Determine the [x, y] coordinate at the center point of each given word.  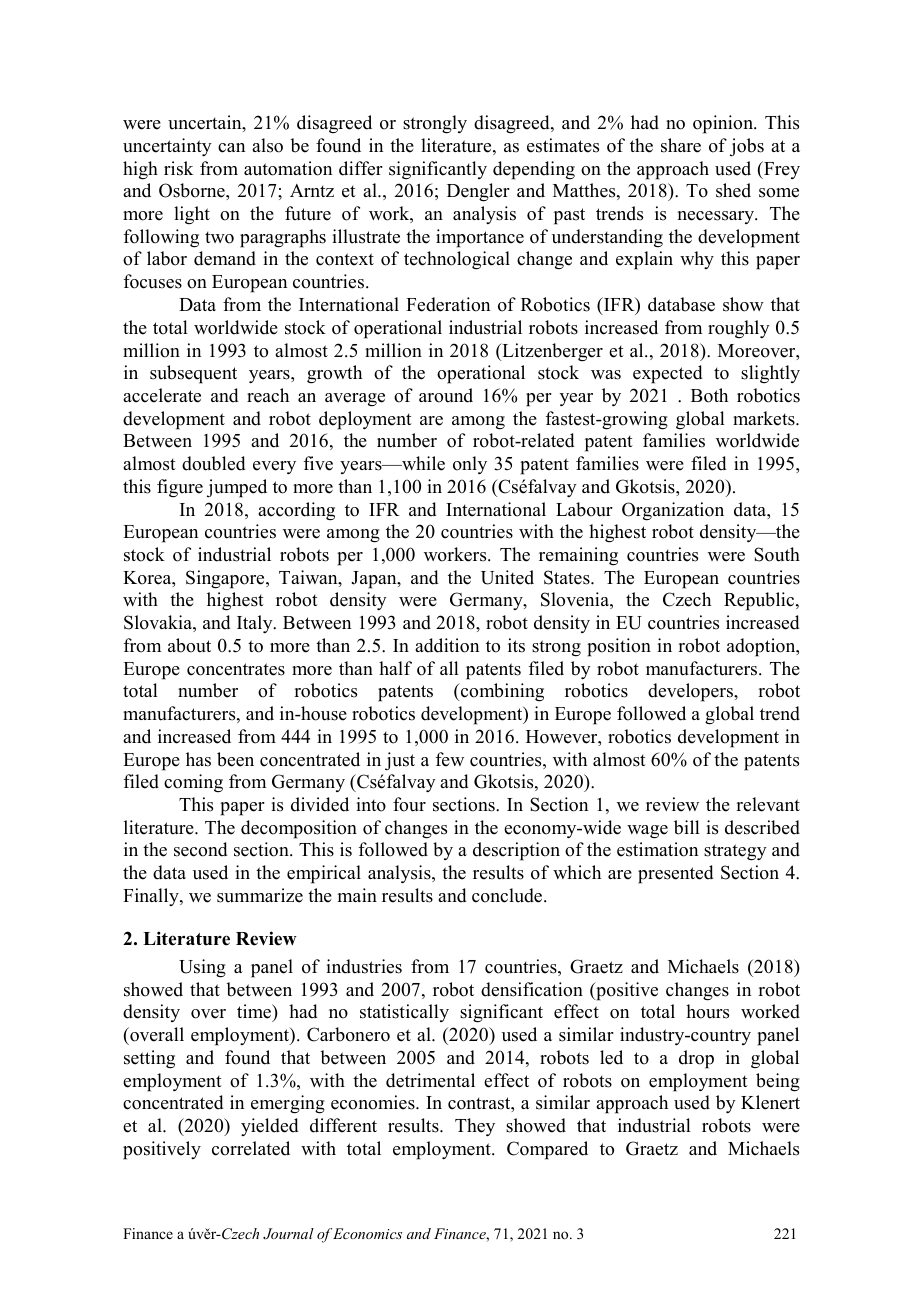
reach [268, 395]
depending [534, 170]
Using [202, 968]
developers [691, 692]
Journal [288, 1234]
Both [709, 395]
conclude [508, 895]
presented [676, 874]
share [681, 145]
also [267, 145]
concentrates [236, 669]
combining [501, 692]
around [446, 395]
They [475, 1127]
